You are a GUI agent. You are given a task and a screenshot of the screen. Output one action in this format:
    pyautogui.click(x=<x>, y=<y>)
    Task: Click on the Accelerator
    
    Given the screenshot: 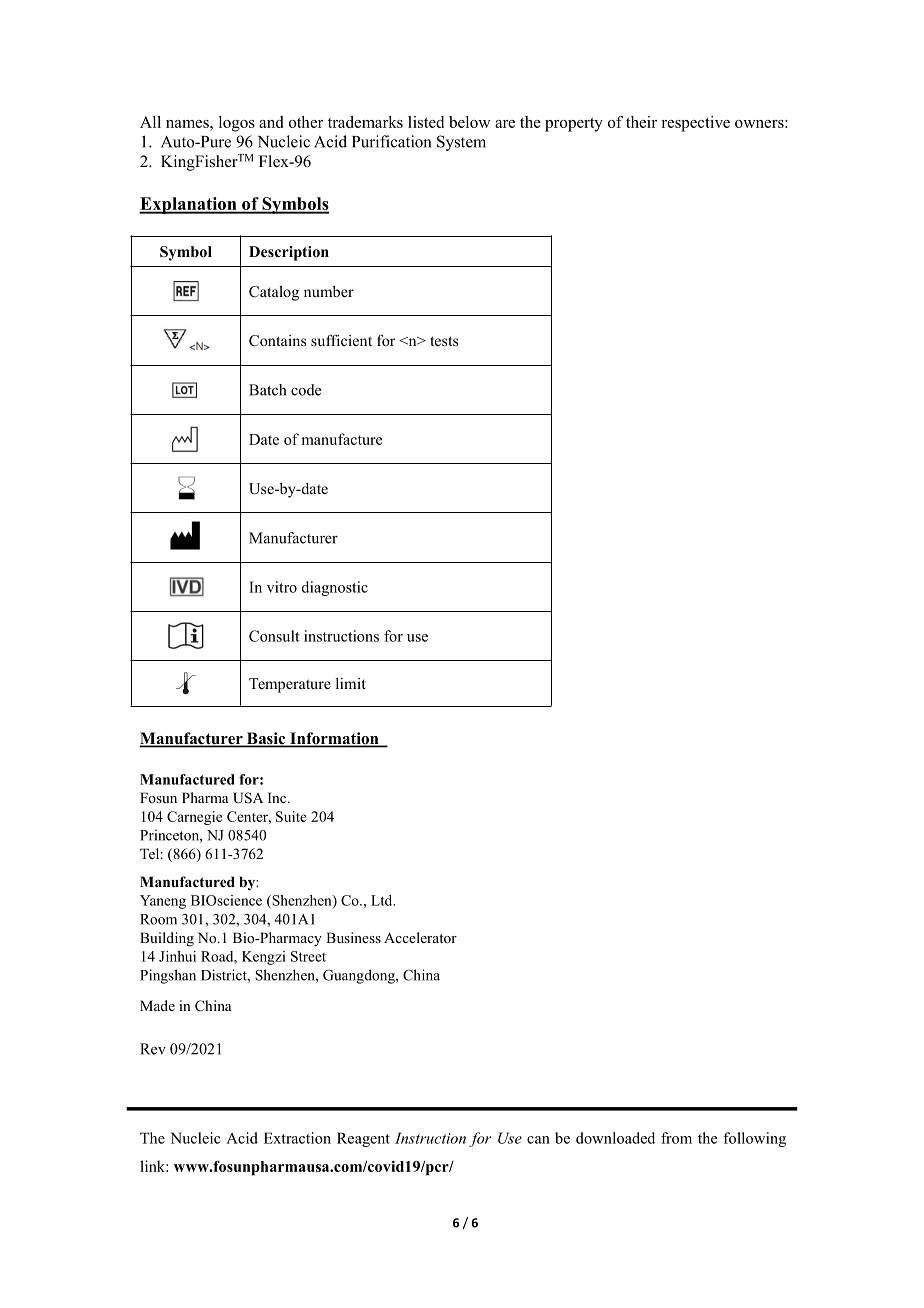 What is the action you would take?
    pyautogui.click(x=420, y=937)
